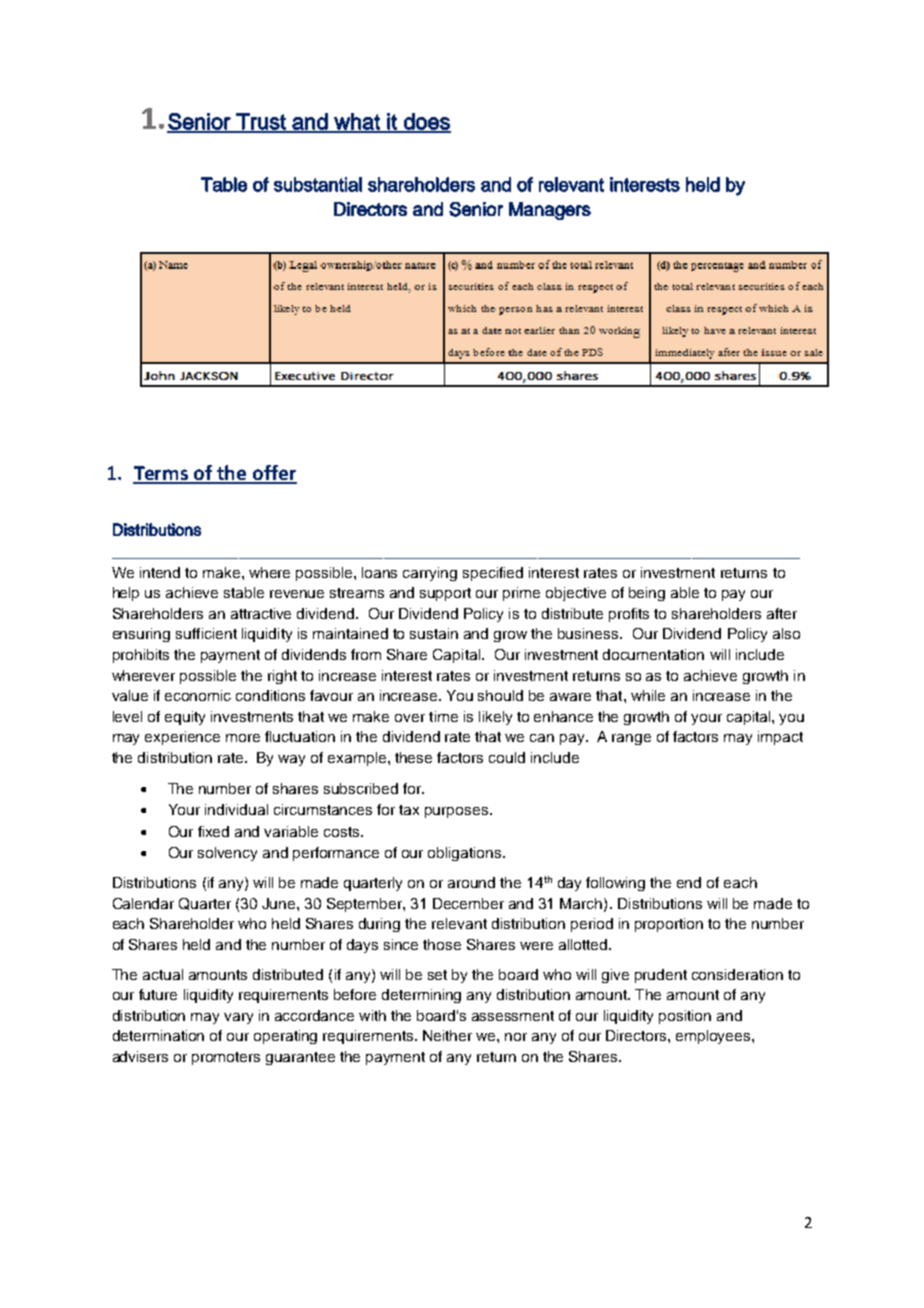 The height and width of the screenshot is (1308, 924). I want to click on Managers, so click(550, 211).
